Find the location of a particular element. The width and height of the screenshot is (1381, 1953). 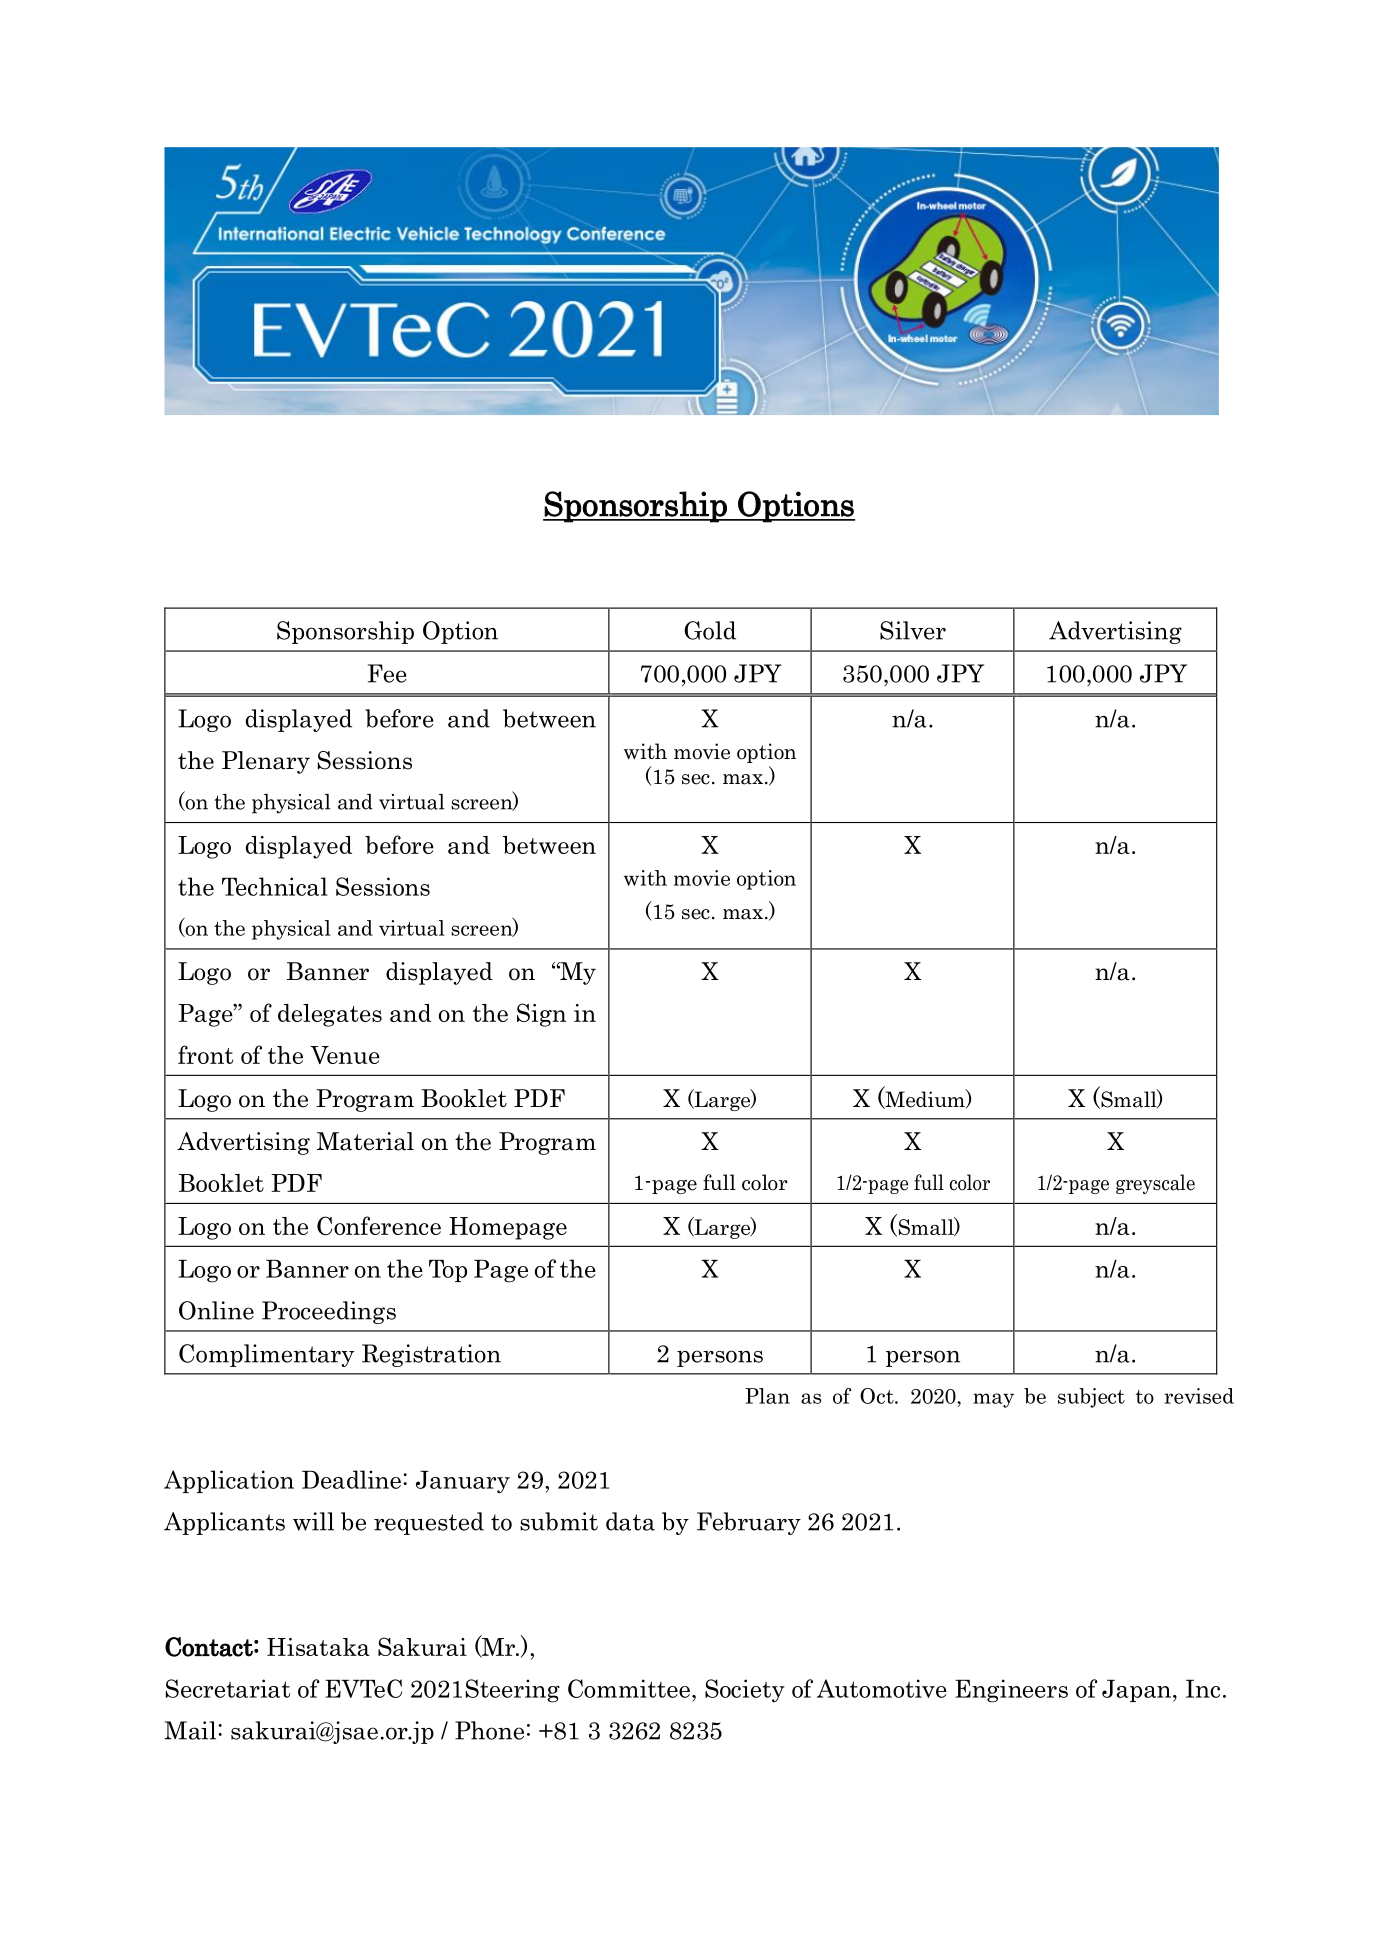

Gold is located at coordinates (710, 630).
